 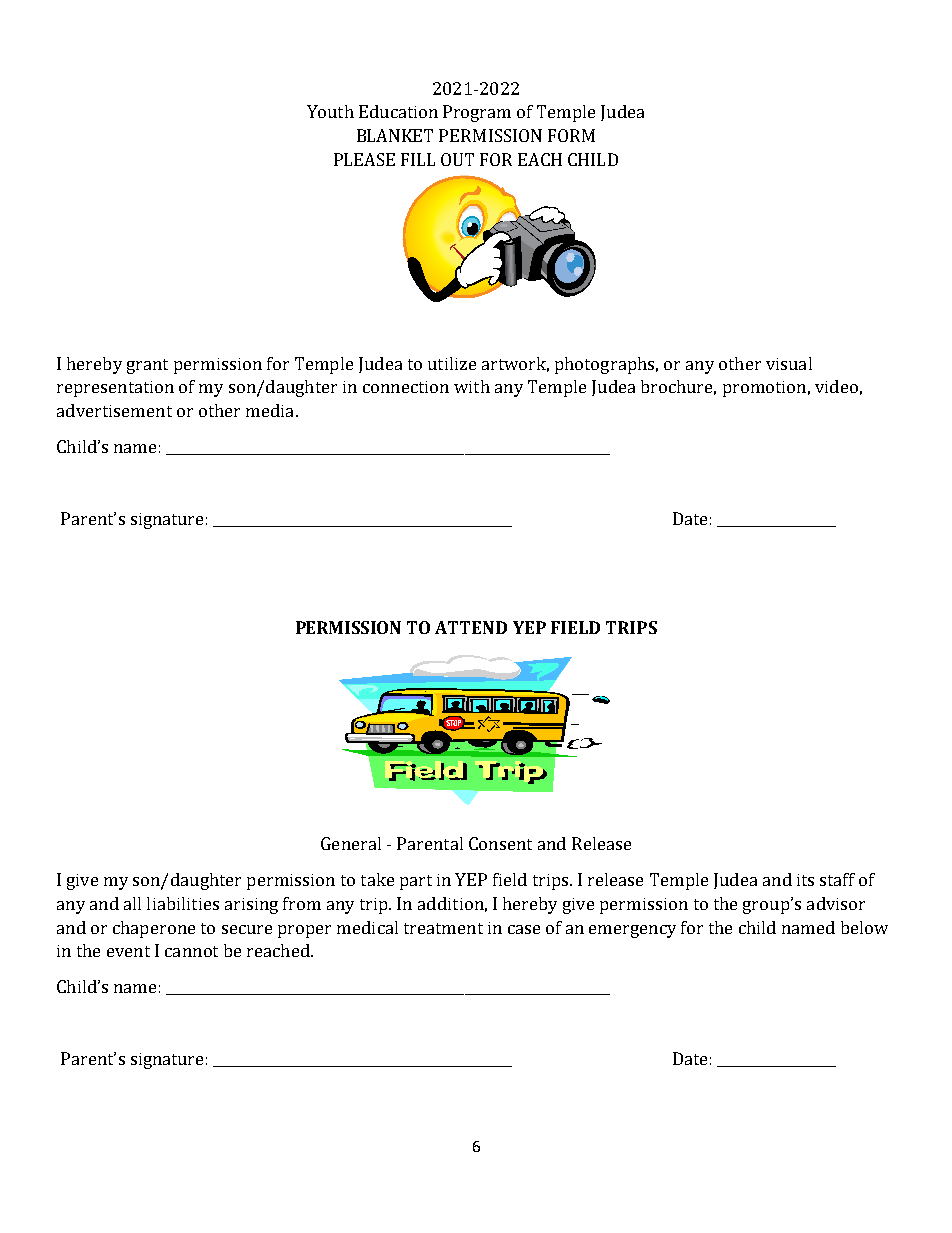 I want to click on its, so click(x=805, y=880).
